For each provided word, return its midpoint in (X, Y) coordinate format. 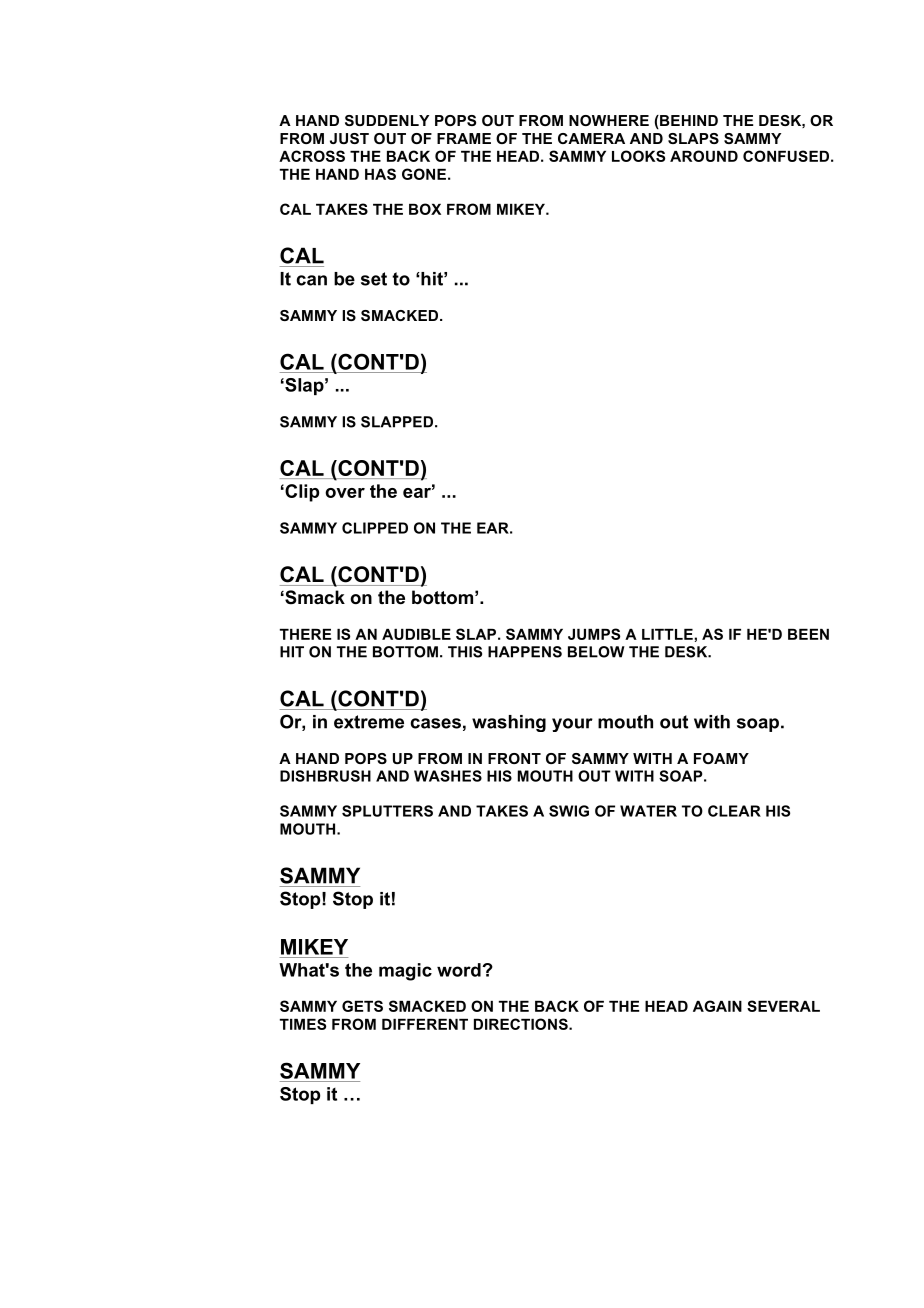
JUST (349, 138)
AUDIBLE (416, 634)
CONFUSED (786, 156)
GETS (362, 1006)
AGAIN (717, 1006)
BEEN (808, 634)
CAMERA (591, 138)
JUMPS (594, 634)
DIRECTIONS (522, 1024)
